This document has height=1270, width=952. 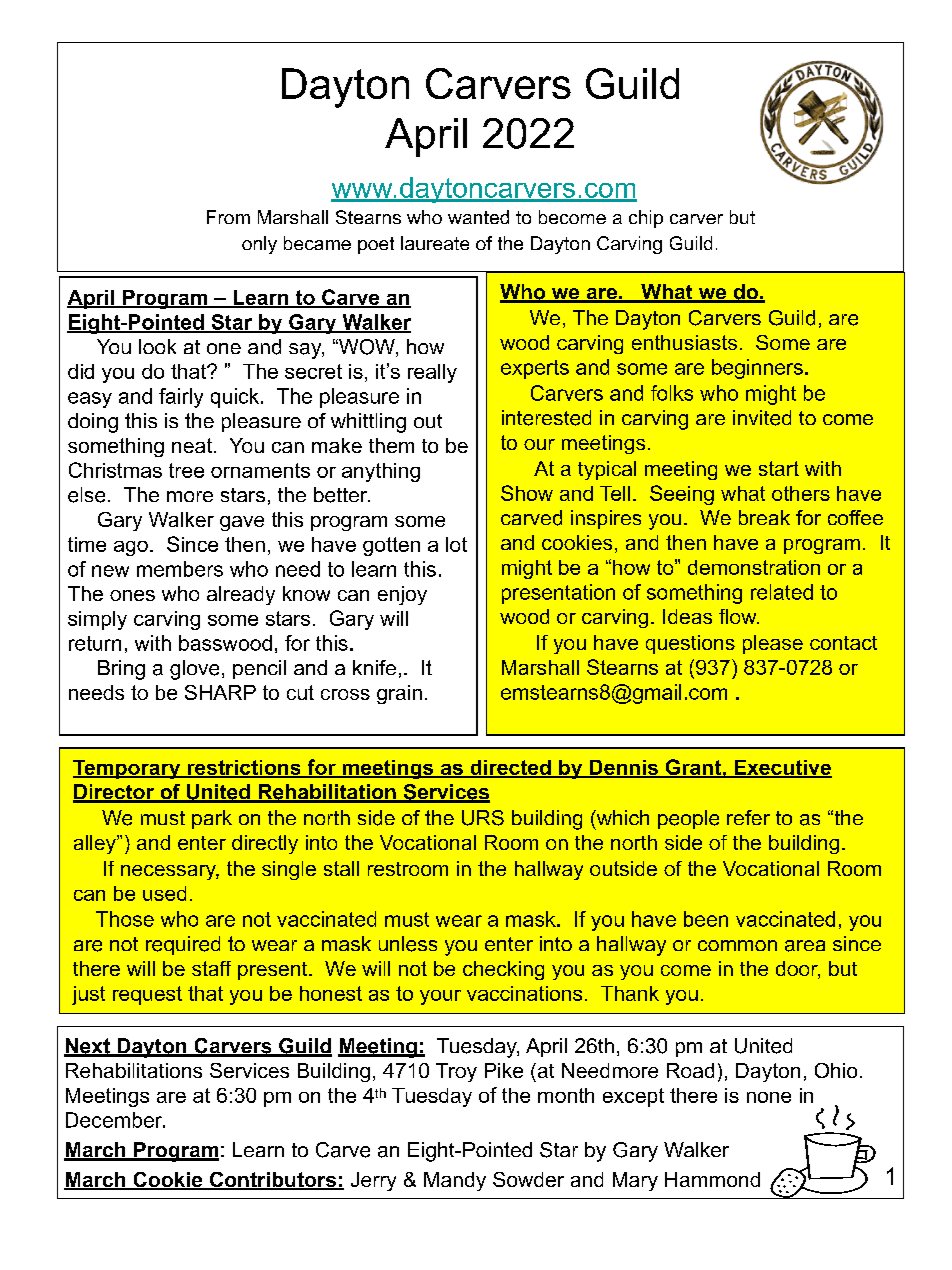 I want to click on From, so click(x=228, y=217).
